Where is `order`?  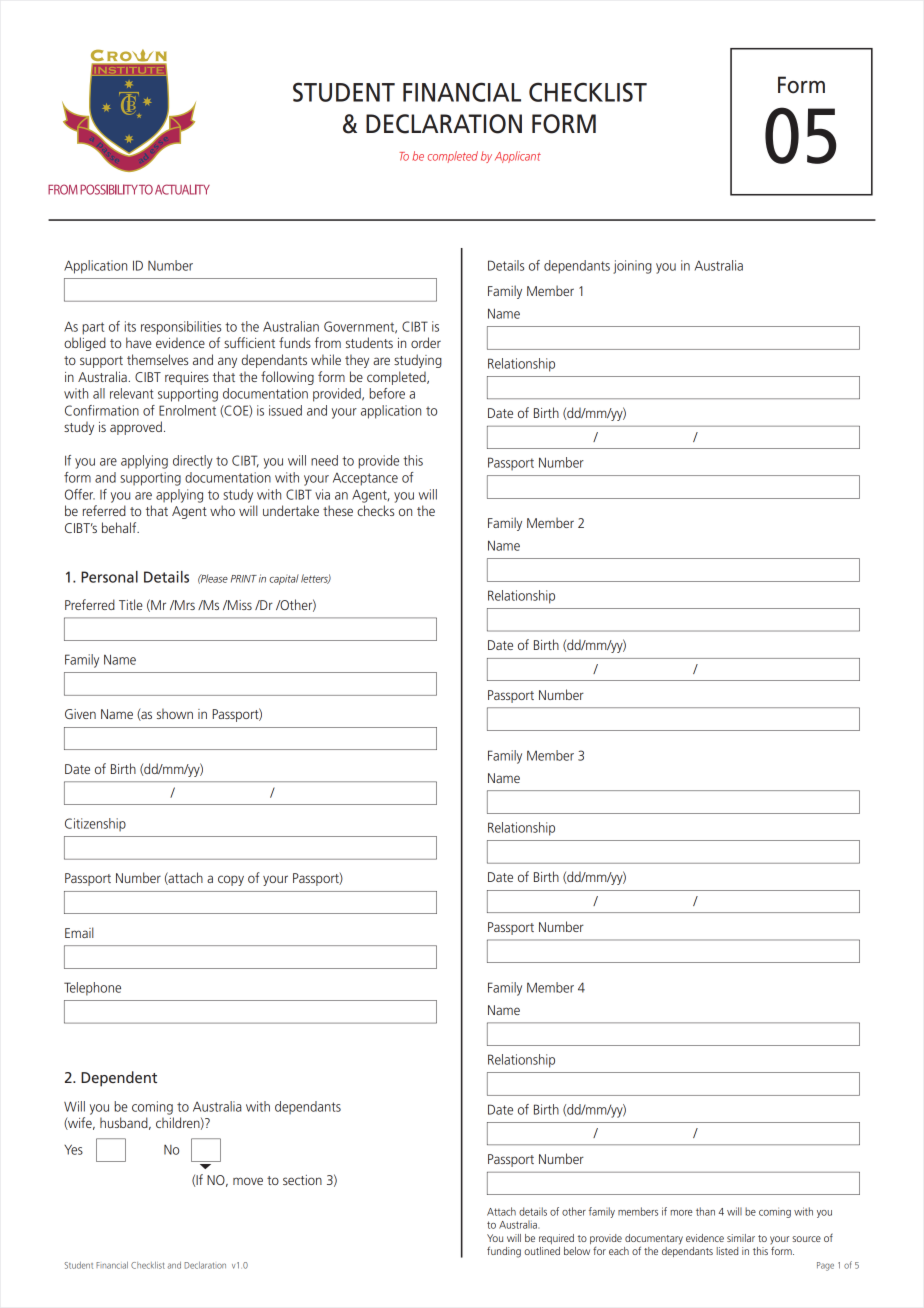
order is located at coordinates (426, 342).
